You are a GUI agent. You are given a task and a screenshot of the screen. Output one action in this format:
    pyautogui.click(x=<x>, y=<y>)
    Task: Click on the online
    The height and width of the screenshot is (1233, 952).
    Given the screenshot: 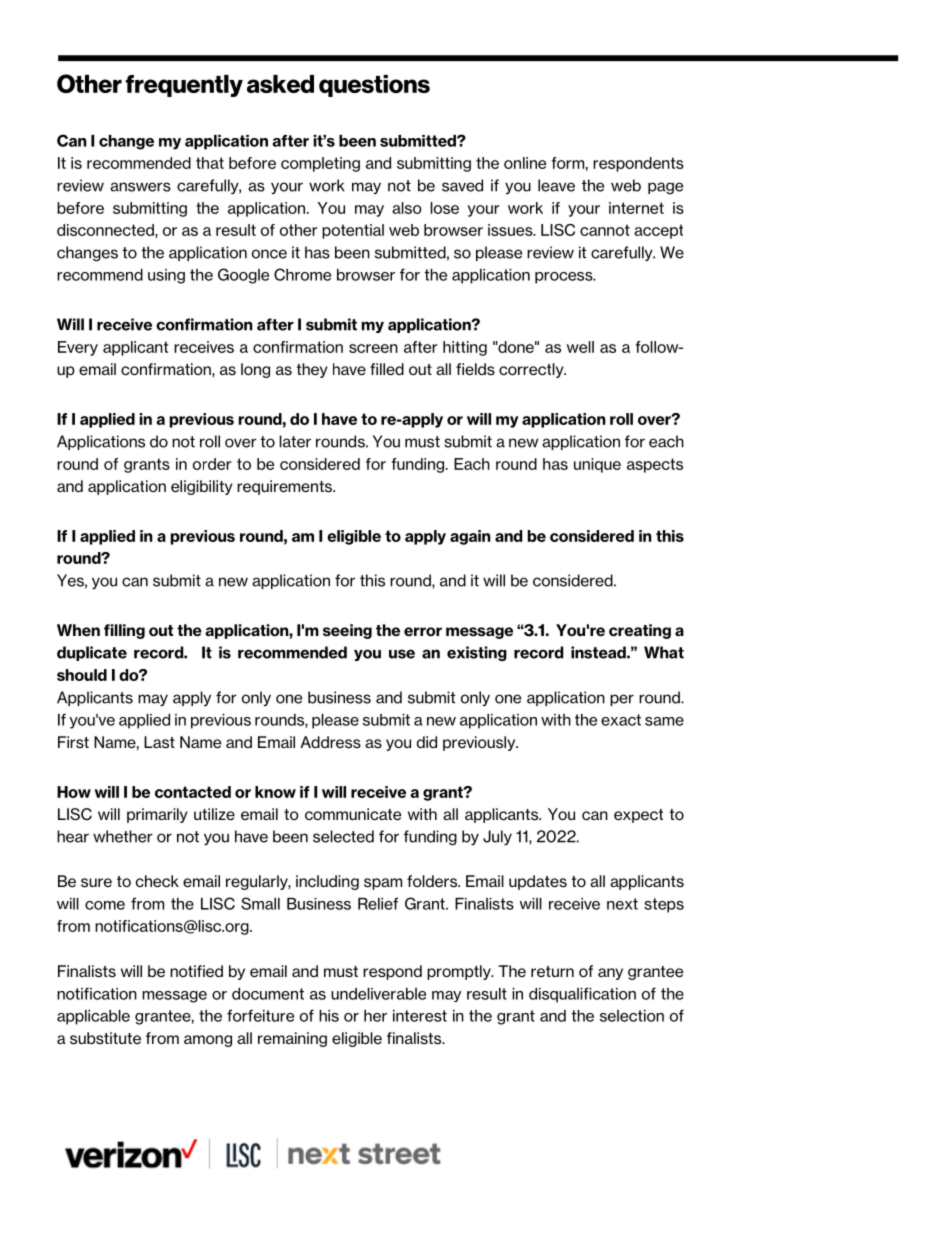 What is the action you would take?
    pyautogui.click(x=525, y=163)
